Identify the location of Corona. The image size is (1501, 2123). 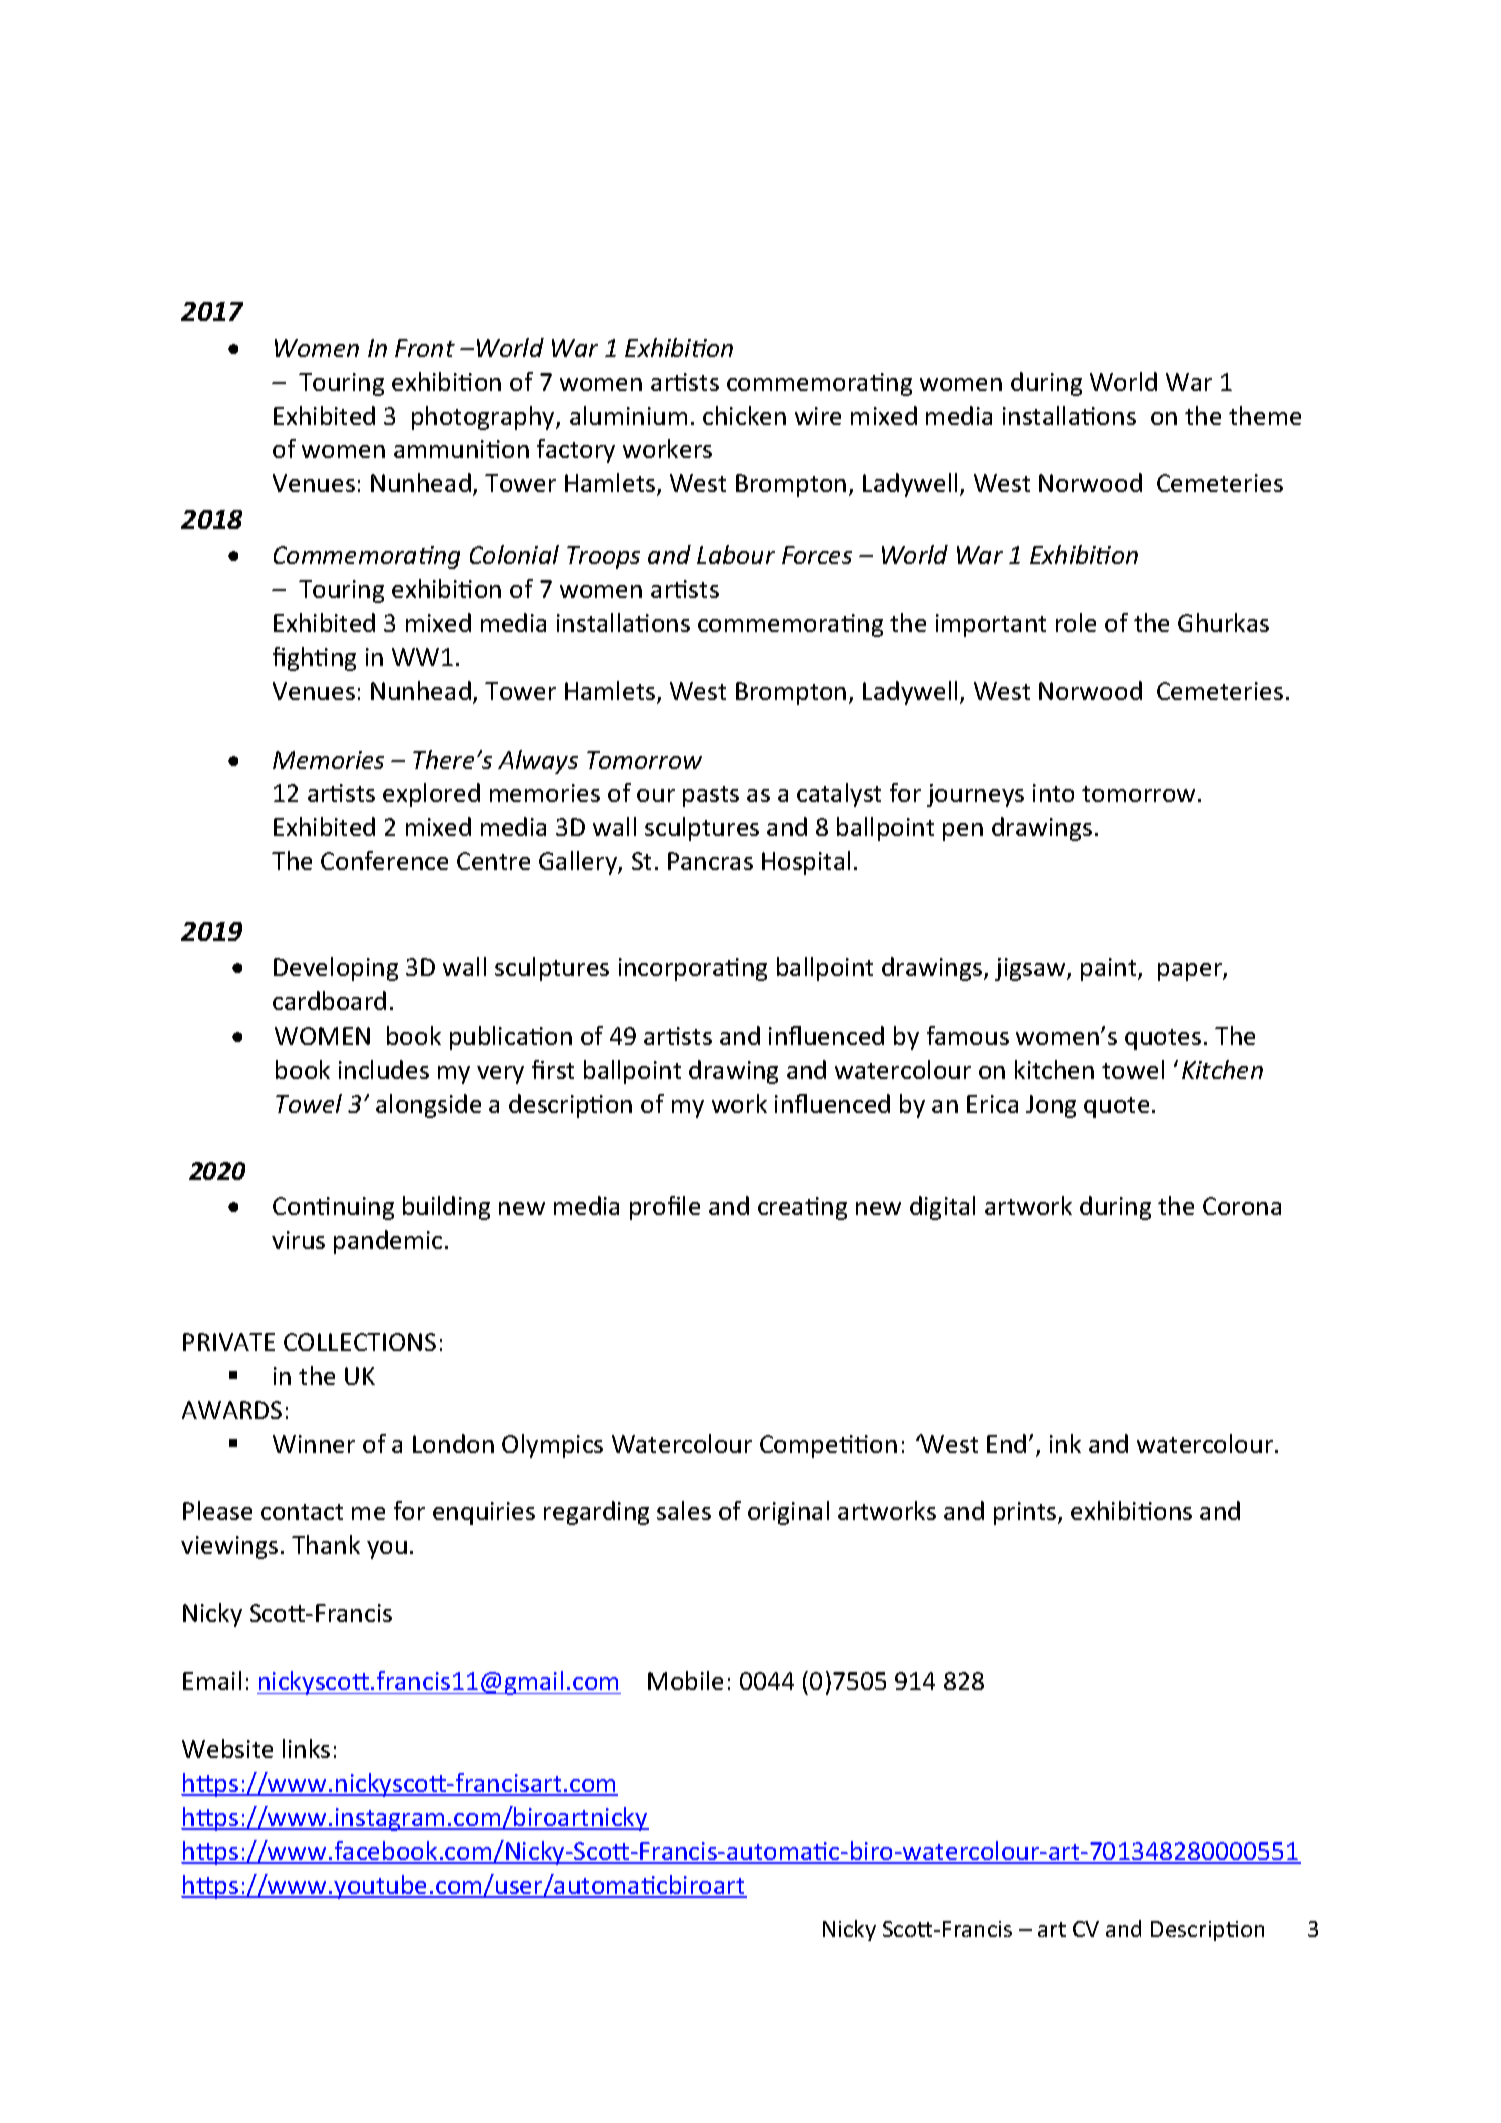
(1242, 1206).
